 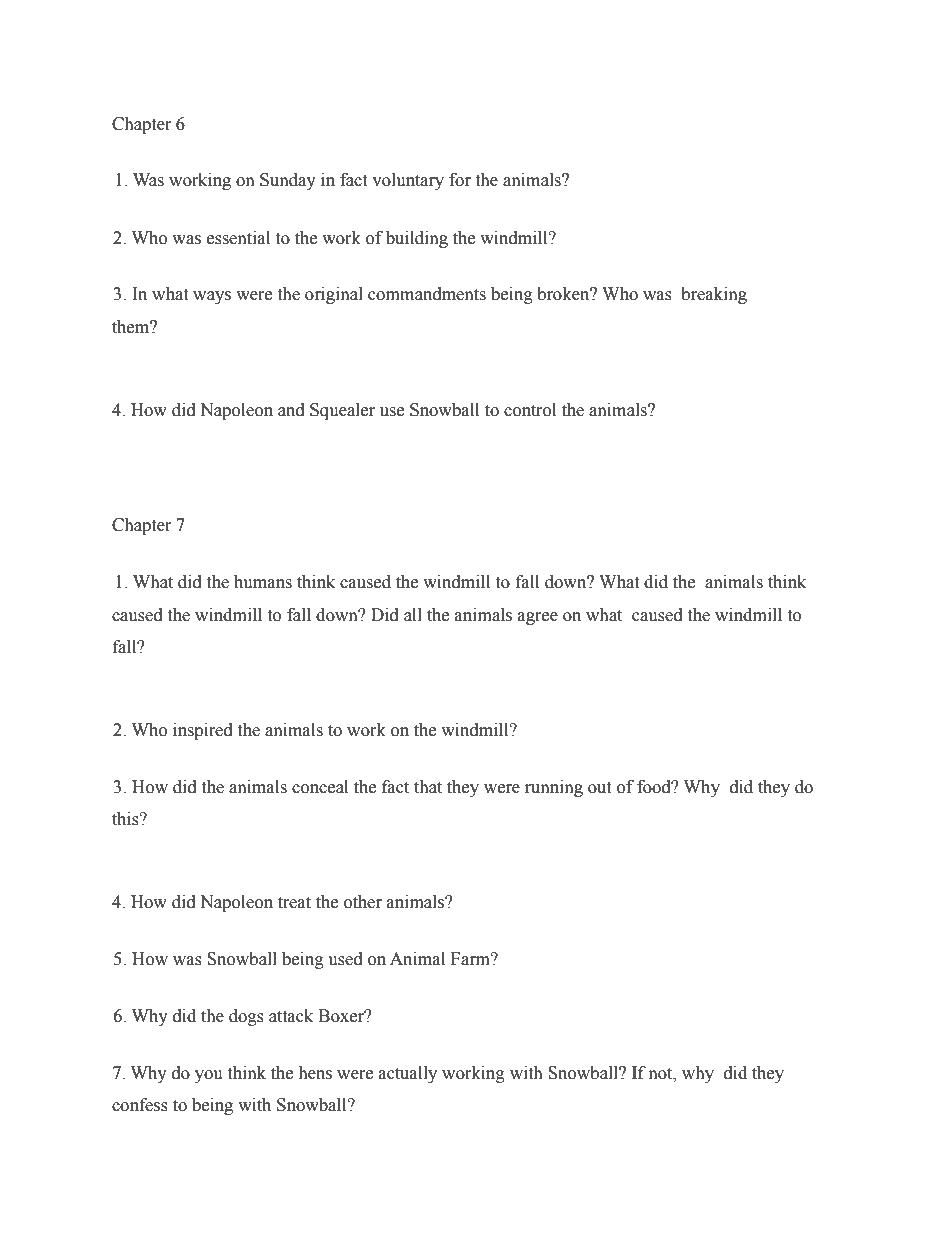 I want to click on ways, so click(x=212, y=297).
